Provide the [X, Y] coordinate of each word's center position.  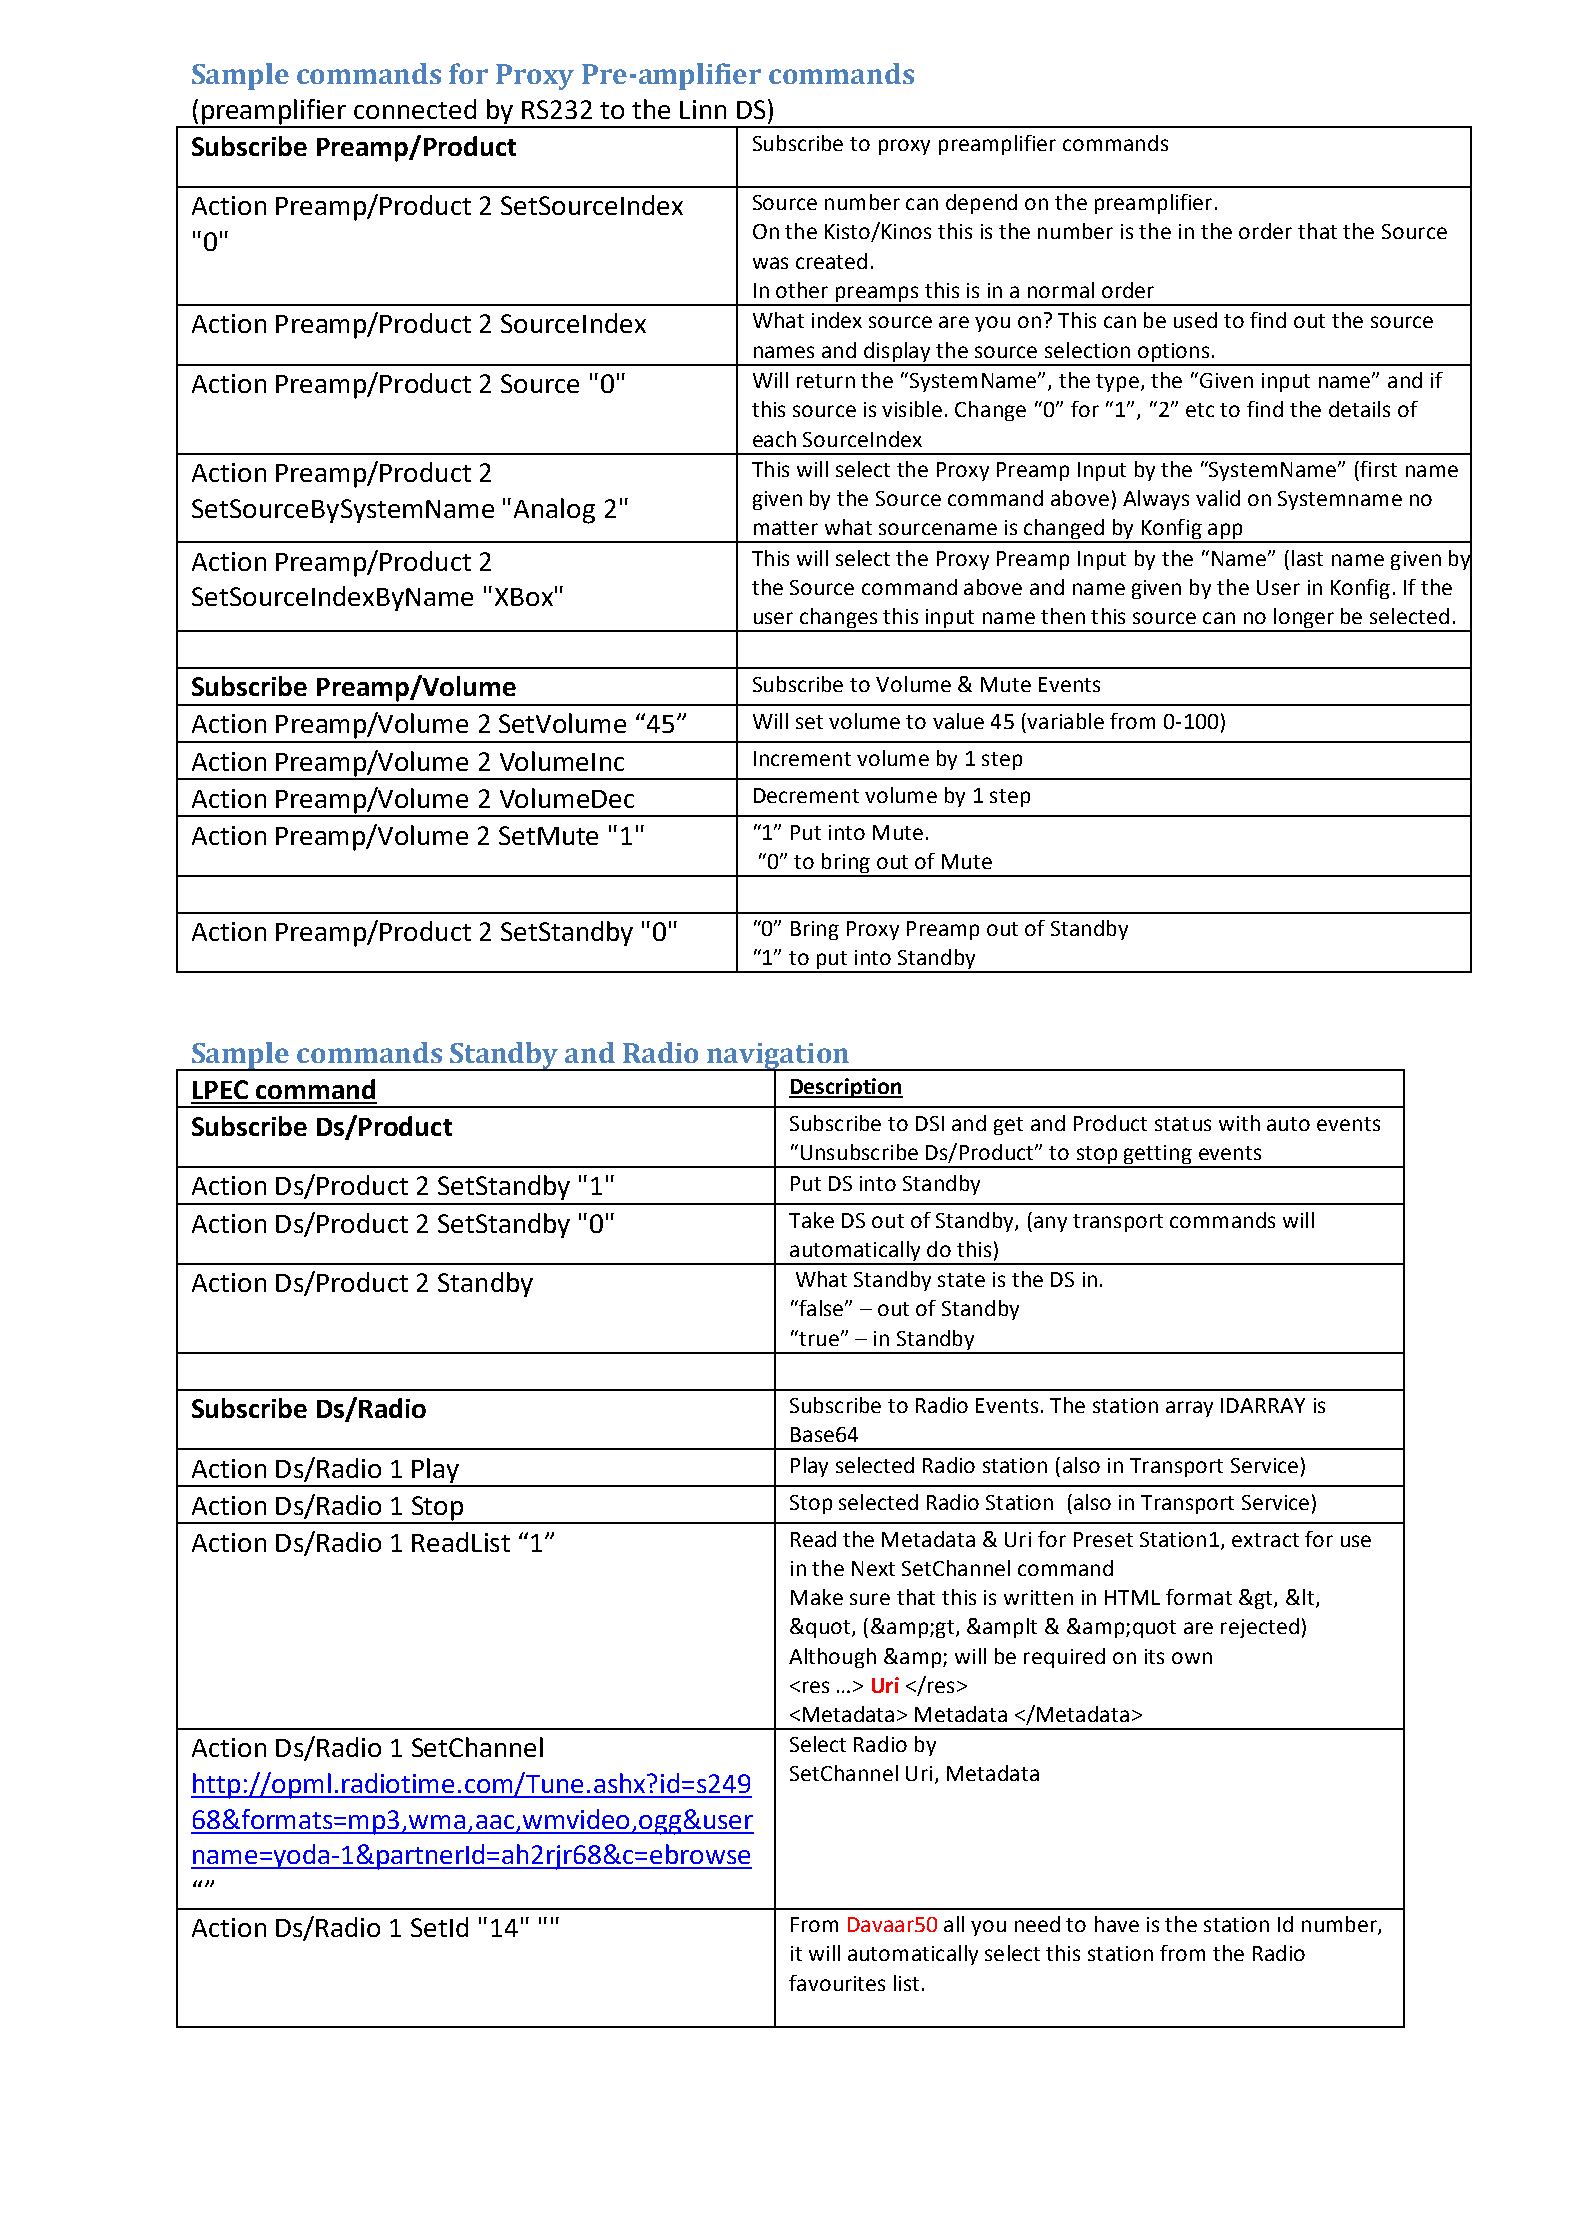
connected [415, 109]
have [1117, 1924]
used [1195, 320]
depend [981, 204]
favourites [837, 1983]
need [1037, 1924]
